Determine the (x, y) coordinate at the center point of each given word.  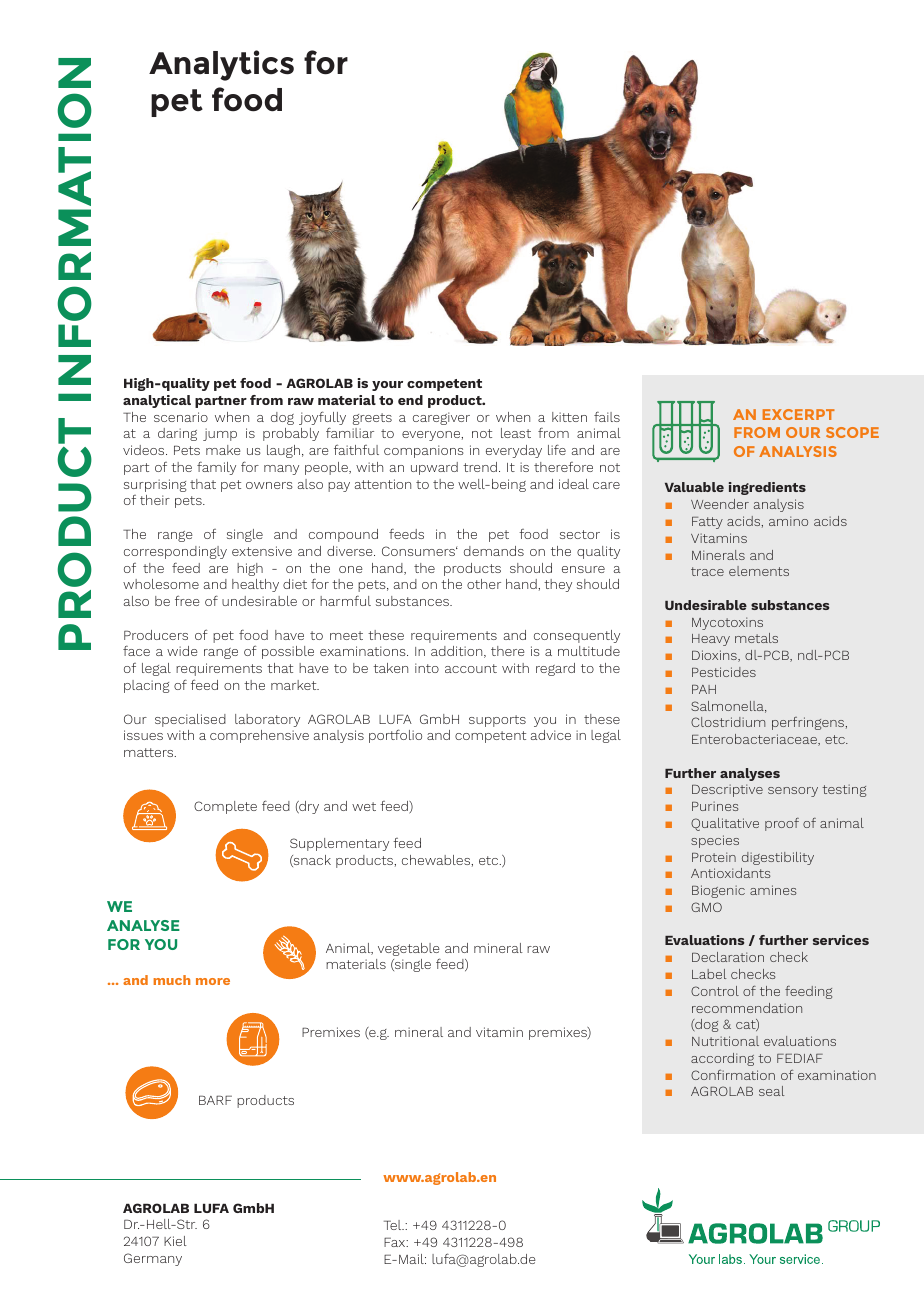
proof (782, 824)
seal (772, 1091)
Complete (225, 807)
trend (480, 467)
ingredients (767, 488)
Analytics (221, 65)
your (387, 386)
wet (364, 806)
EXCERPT (799, 414)
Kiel (175, 1241)
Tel (394, 1225)
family (216, 468)
